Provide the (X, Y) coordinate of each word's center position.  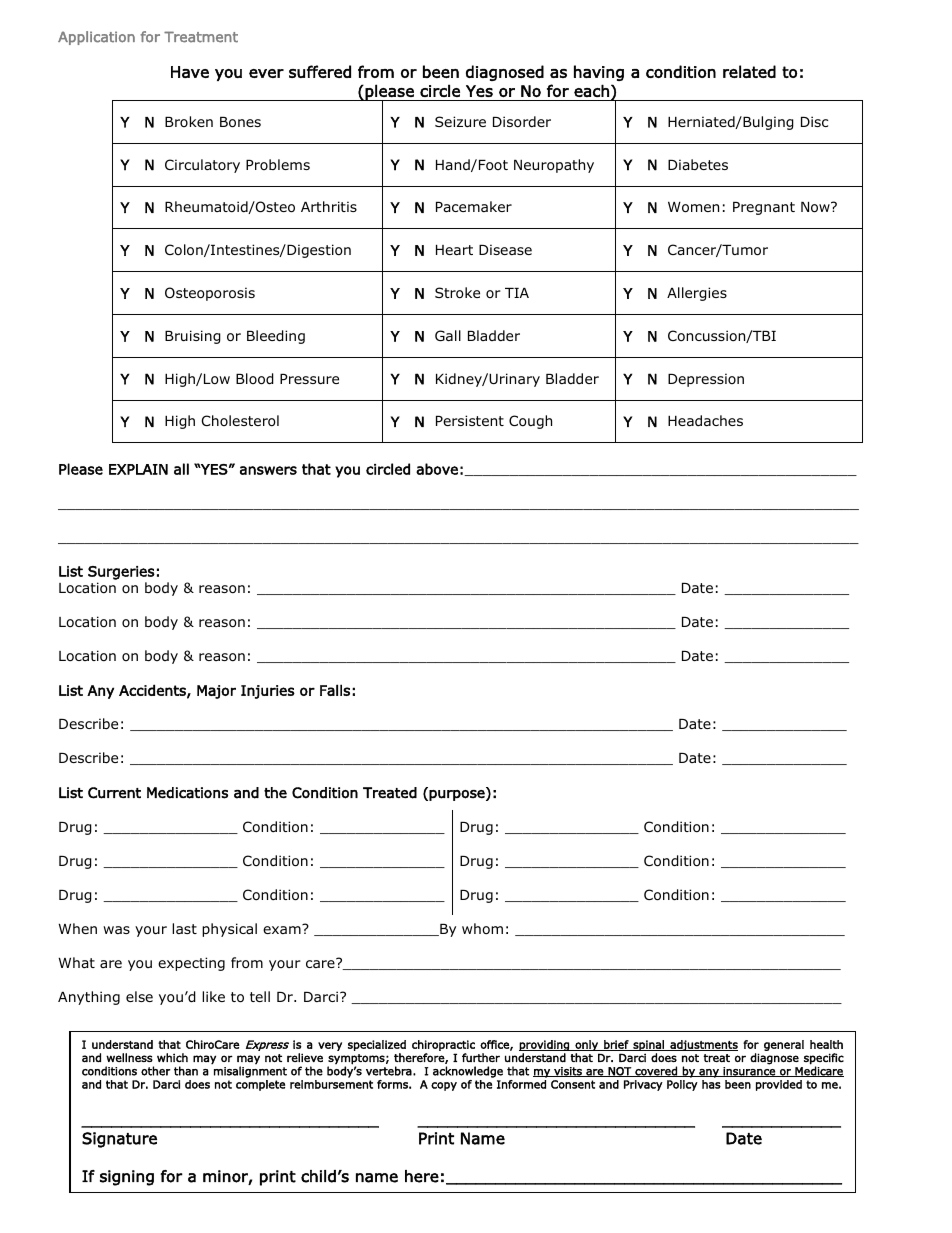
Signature (119, 1140)
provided (779, 1085)
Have (190, 72)
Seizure (460, 121)
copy (444, 1086)
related (749, 71)
